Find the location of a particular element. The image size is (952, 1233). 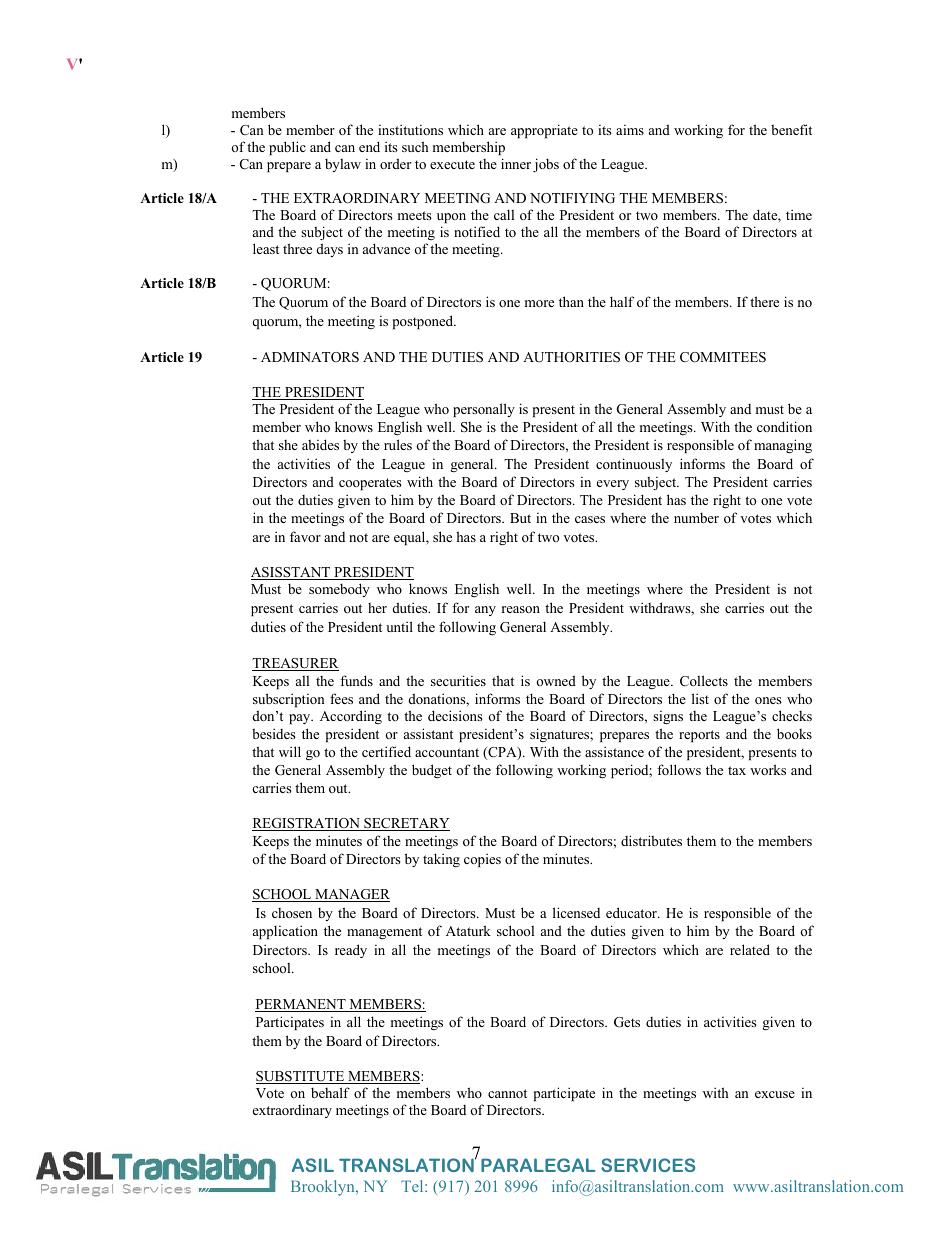

benefit is located at coordinates (791, 129).
